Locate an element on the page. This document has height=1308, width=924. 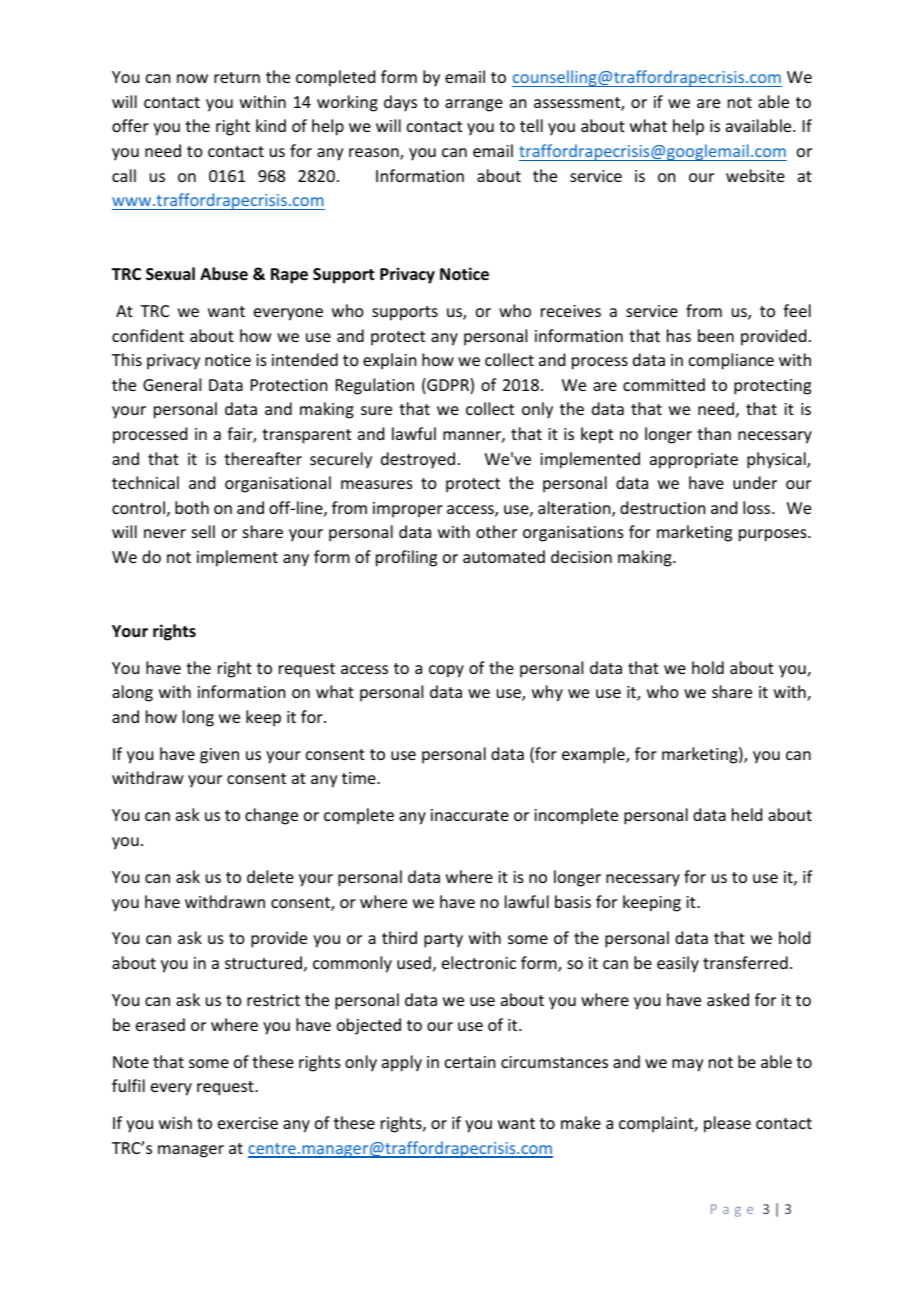
now is located at coordinates (192, 78).
